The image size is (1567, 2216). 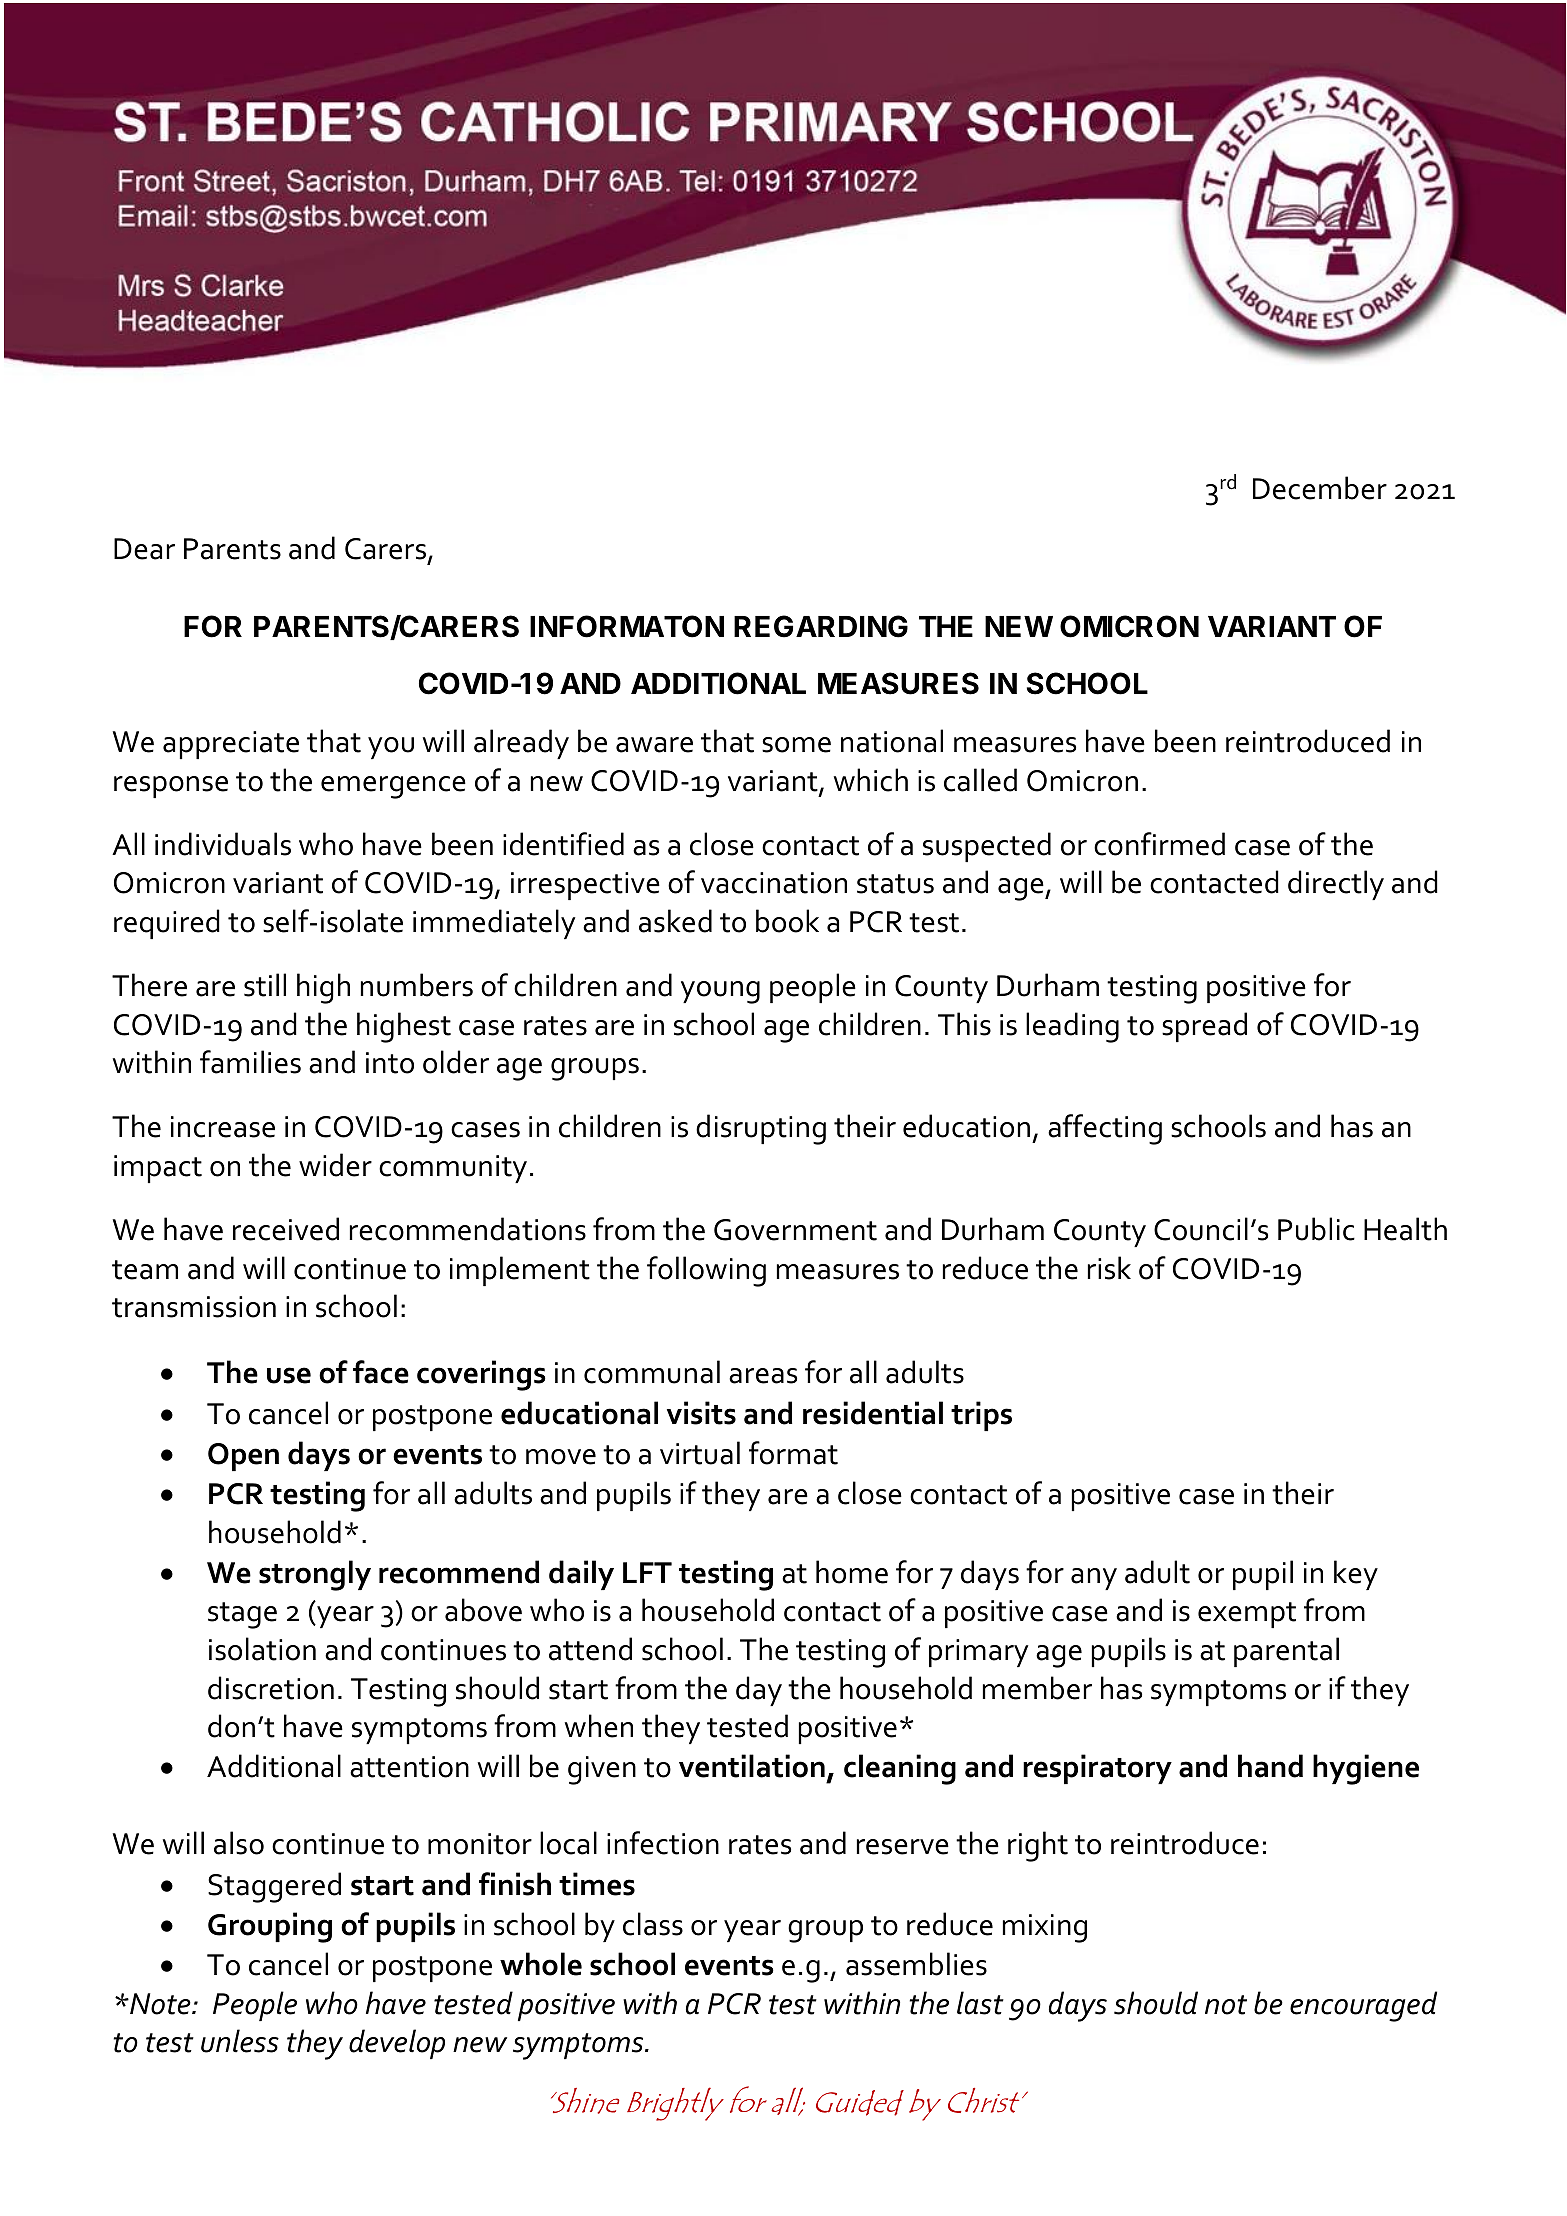 What do you see at coordinates (1320, 488) in the screenshot?
I see `December` at bounding box center [1320, 488].
